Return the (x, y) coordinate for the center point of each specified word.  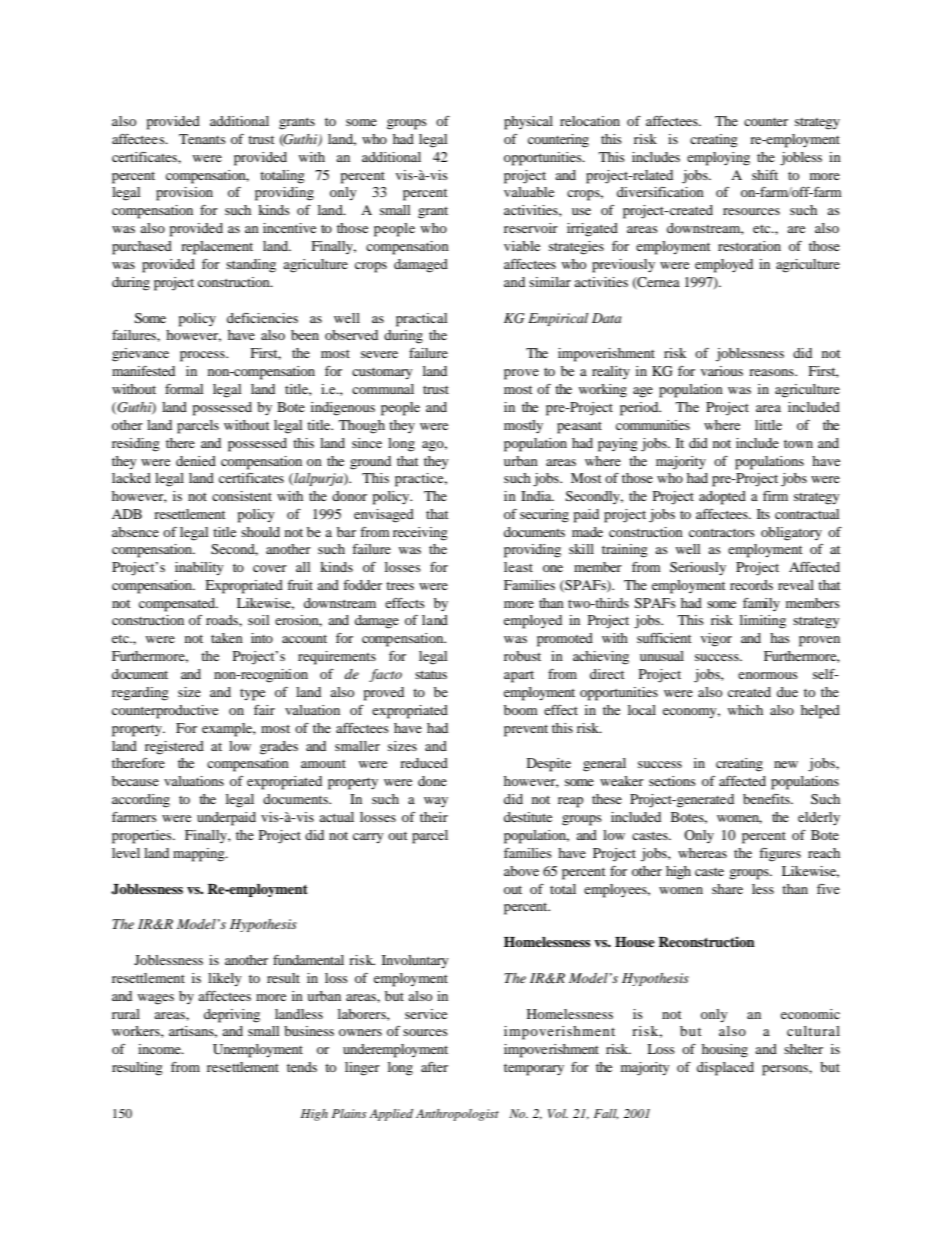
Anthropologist (457, 1115)
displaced (725, 1069)
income (160, 1049)
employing (718, 159)
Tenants (202, 139)
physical (528, 123)
